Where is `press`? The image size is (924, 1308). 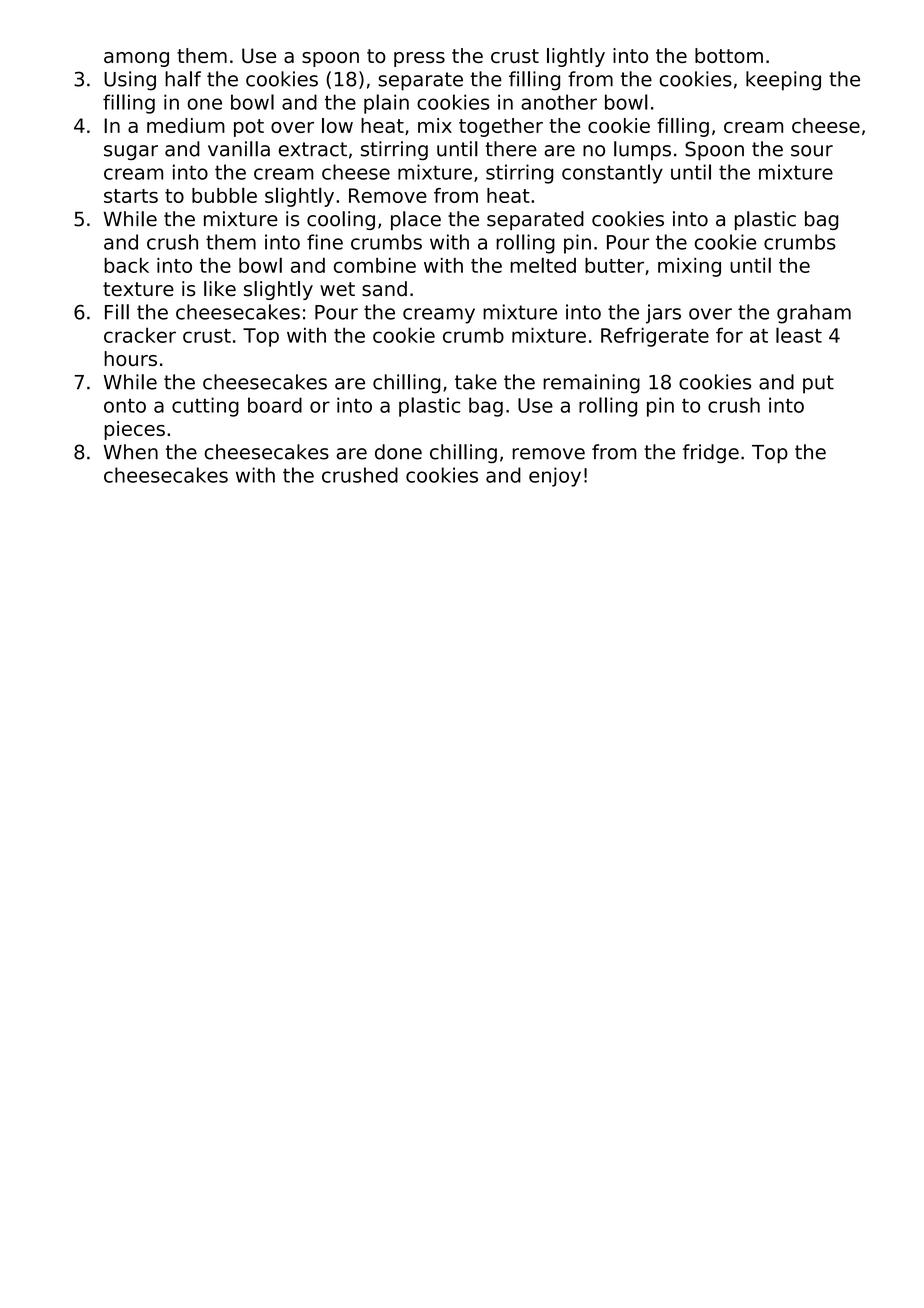
press is located at coordinates (419, 59).
